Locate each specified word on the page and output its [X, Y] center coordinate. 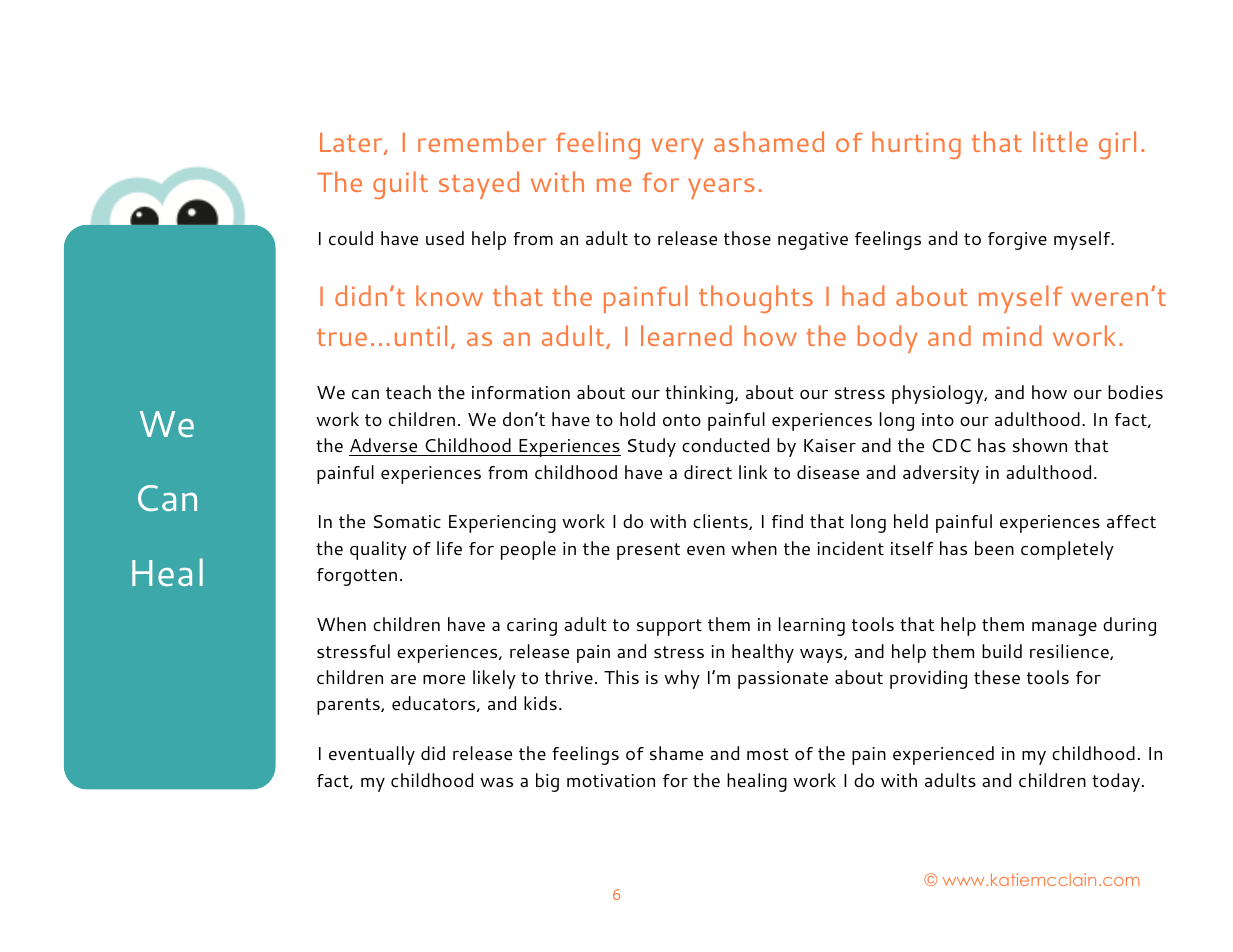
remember [482, 141]
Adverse [383, 445]
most [768, 754]
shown [1040, 445]
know [449, 295]
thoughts [756, 299]
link [753, 472]
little [1060, 141]
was [496, 782]
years [721, 188]
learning [812, 626]
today [1116, 782]
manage [1064, 629]
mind [1012, 335]
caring [532, 627]
